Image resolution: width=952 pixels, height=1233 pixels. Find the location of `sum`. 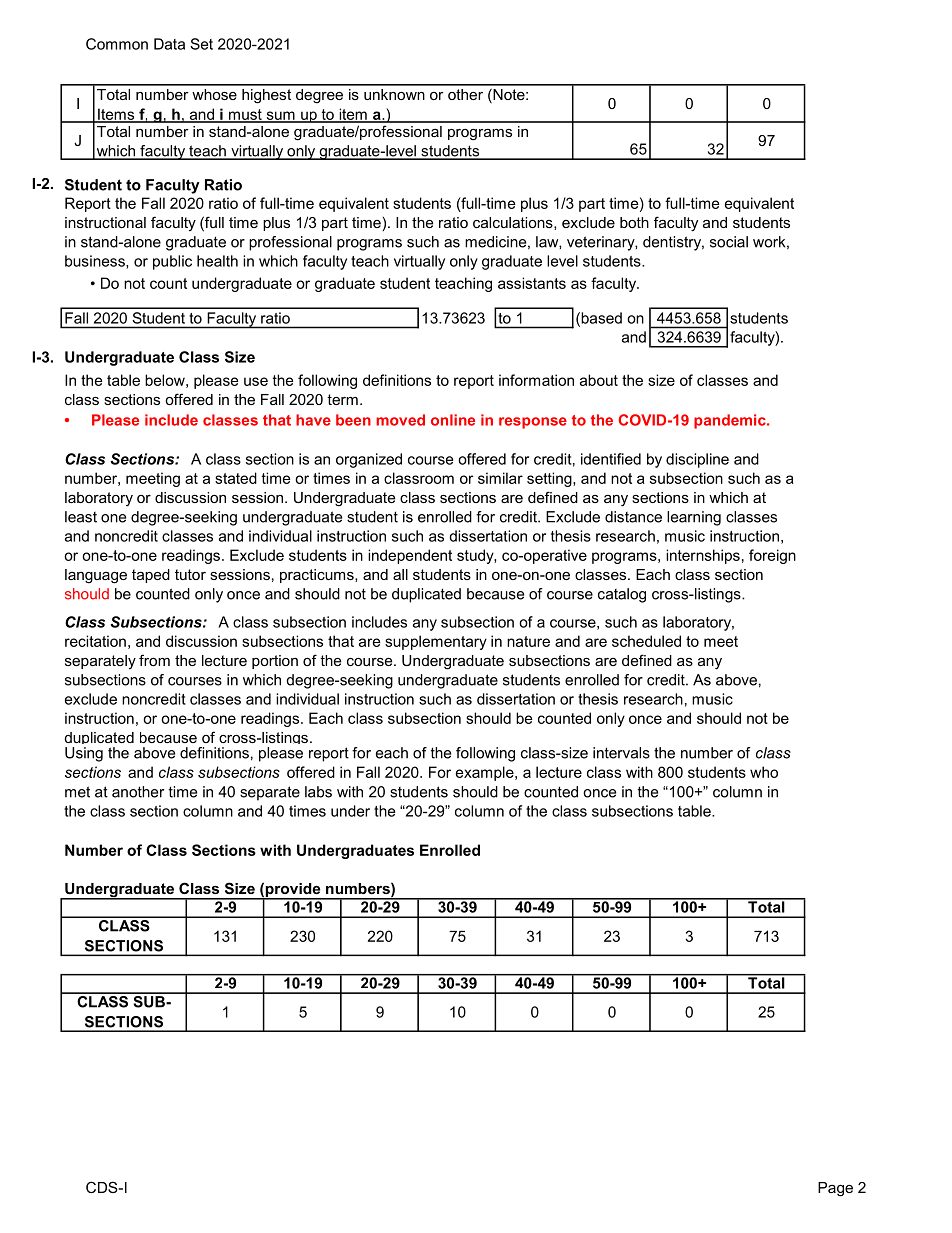

sum is located at coordinates (280, 116).
